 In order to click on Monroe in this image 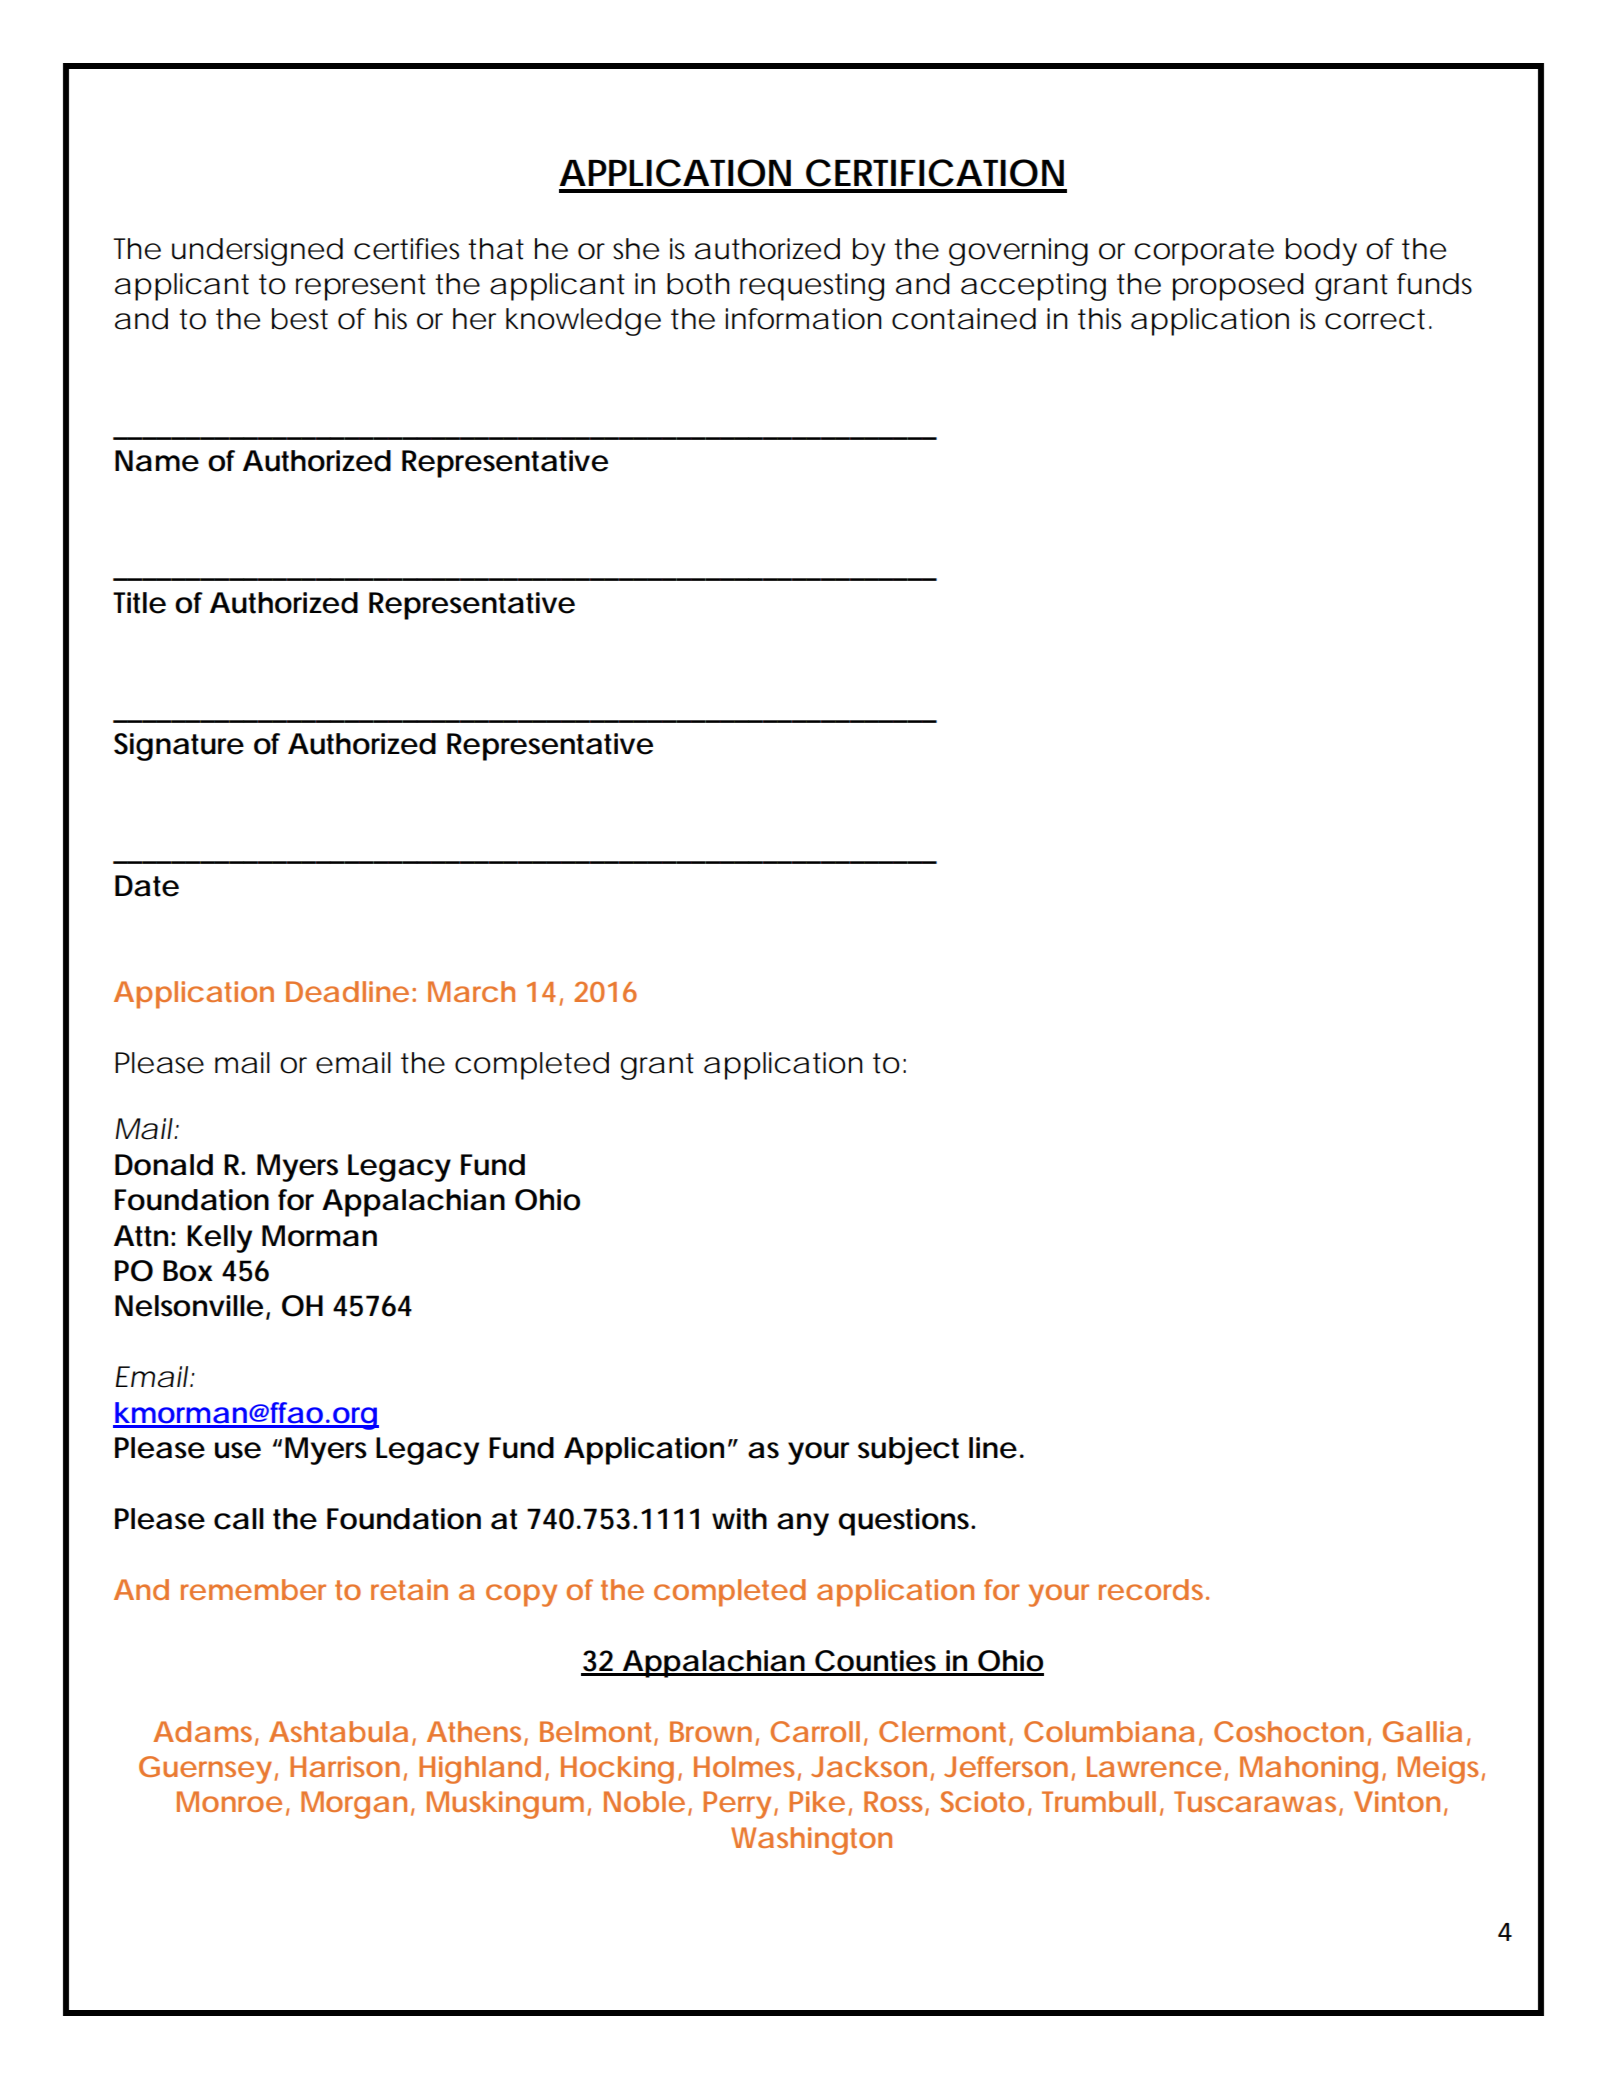, I will do `click(229, 1801)`.
